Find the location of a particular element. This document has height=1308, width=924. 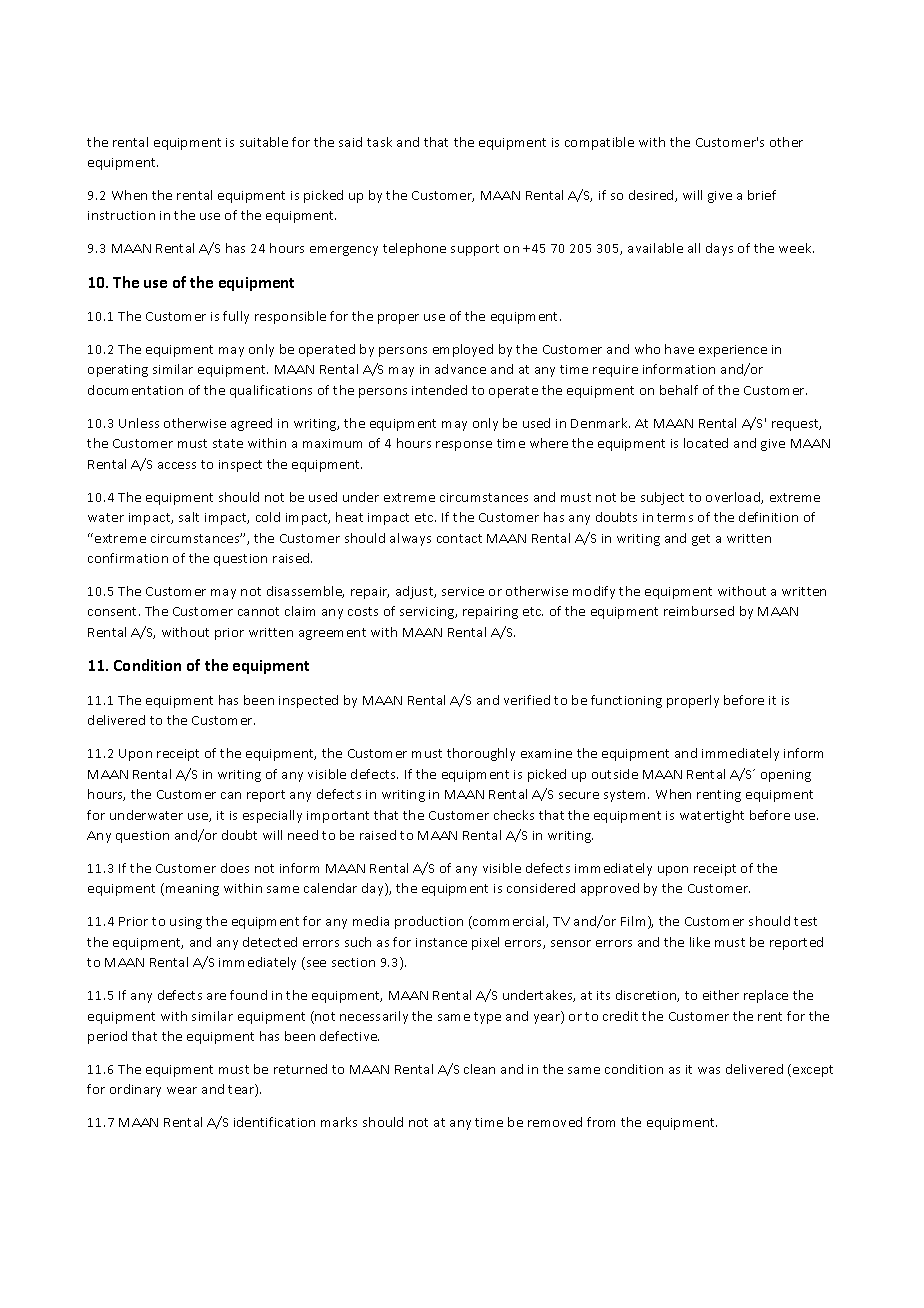

service is located at coordinates (463, 591).
